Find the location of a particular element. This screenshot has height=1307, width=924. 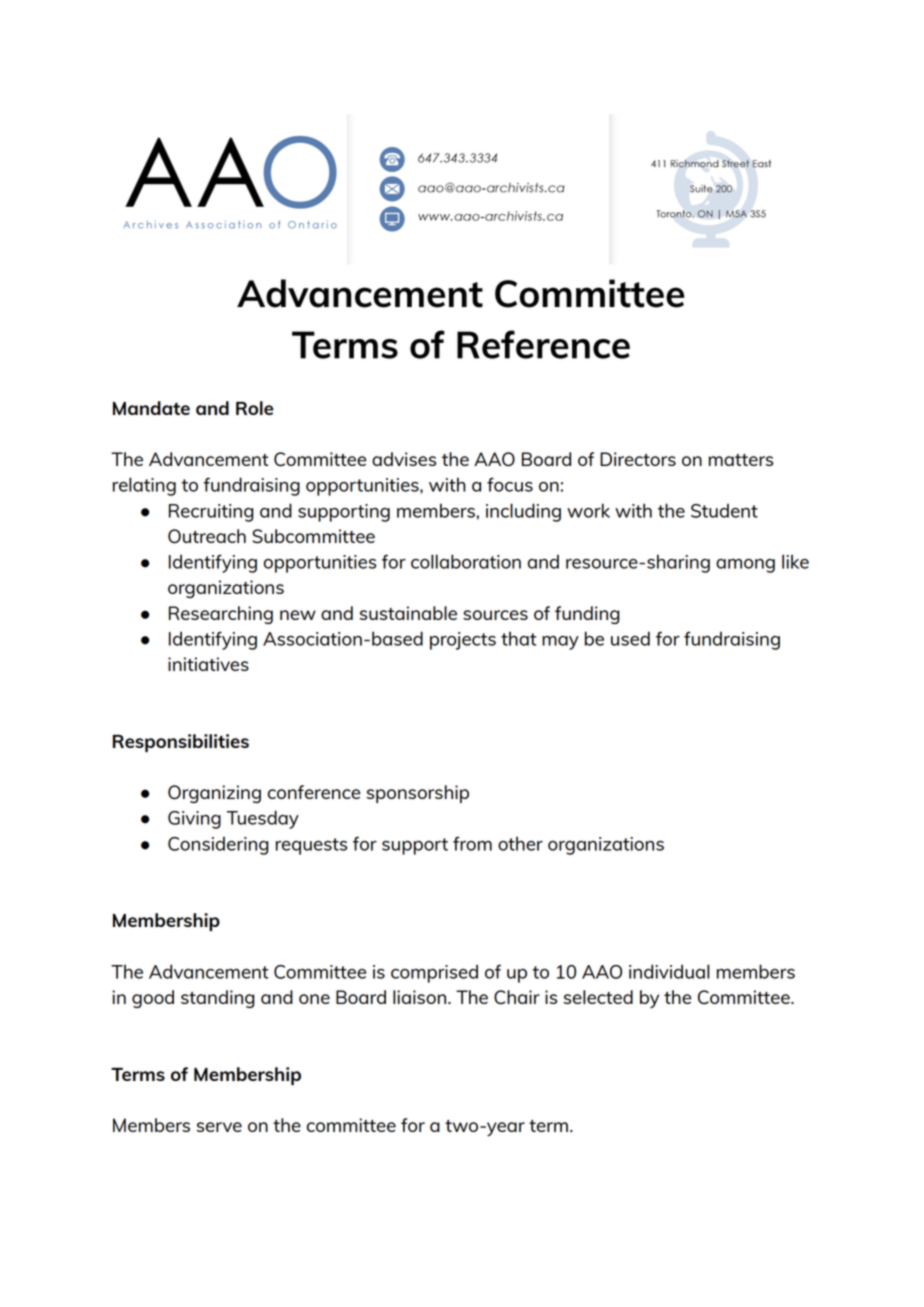

used is located at coordinates (630, 638).
